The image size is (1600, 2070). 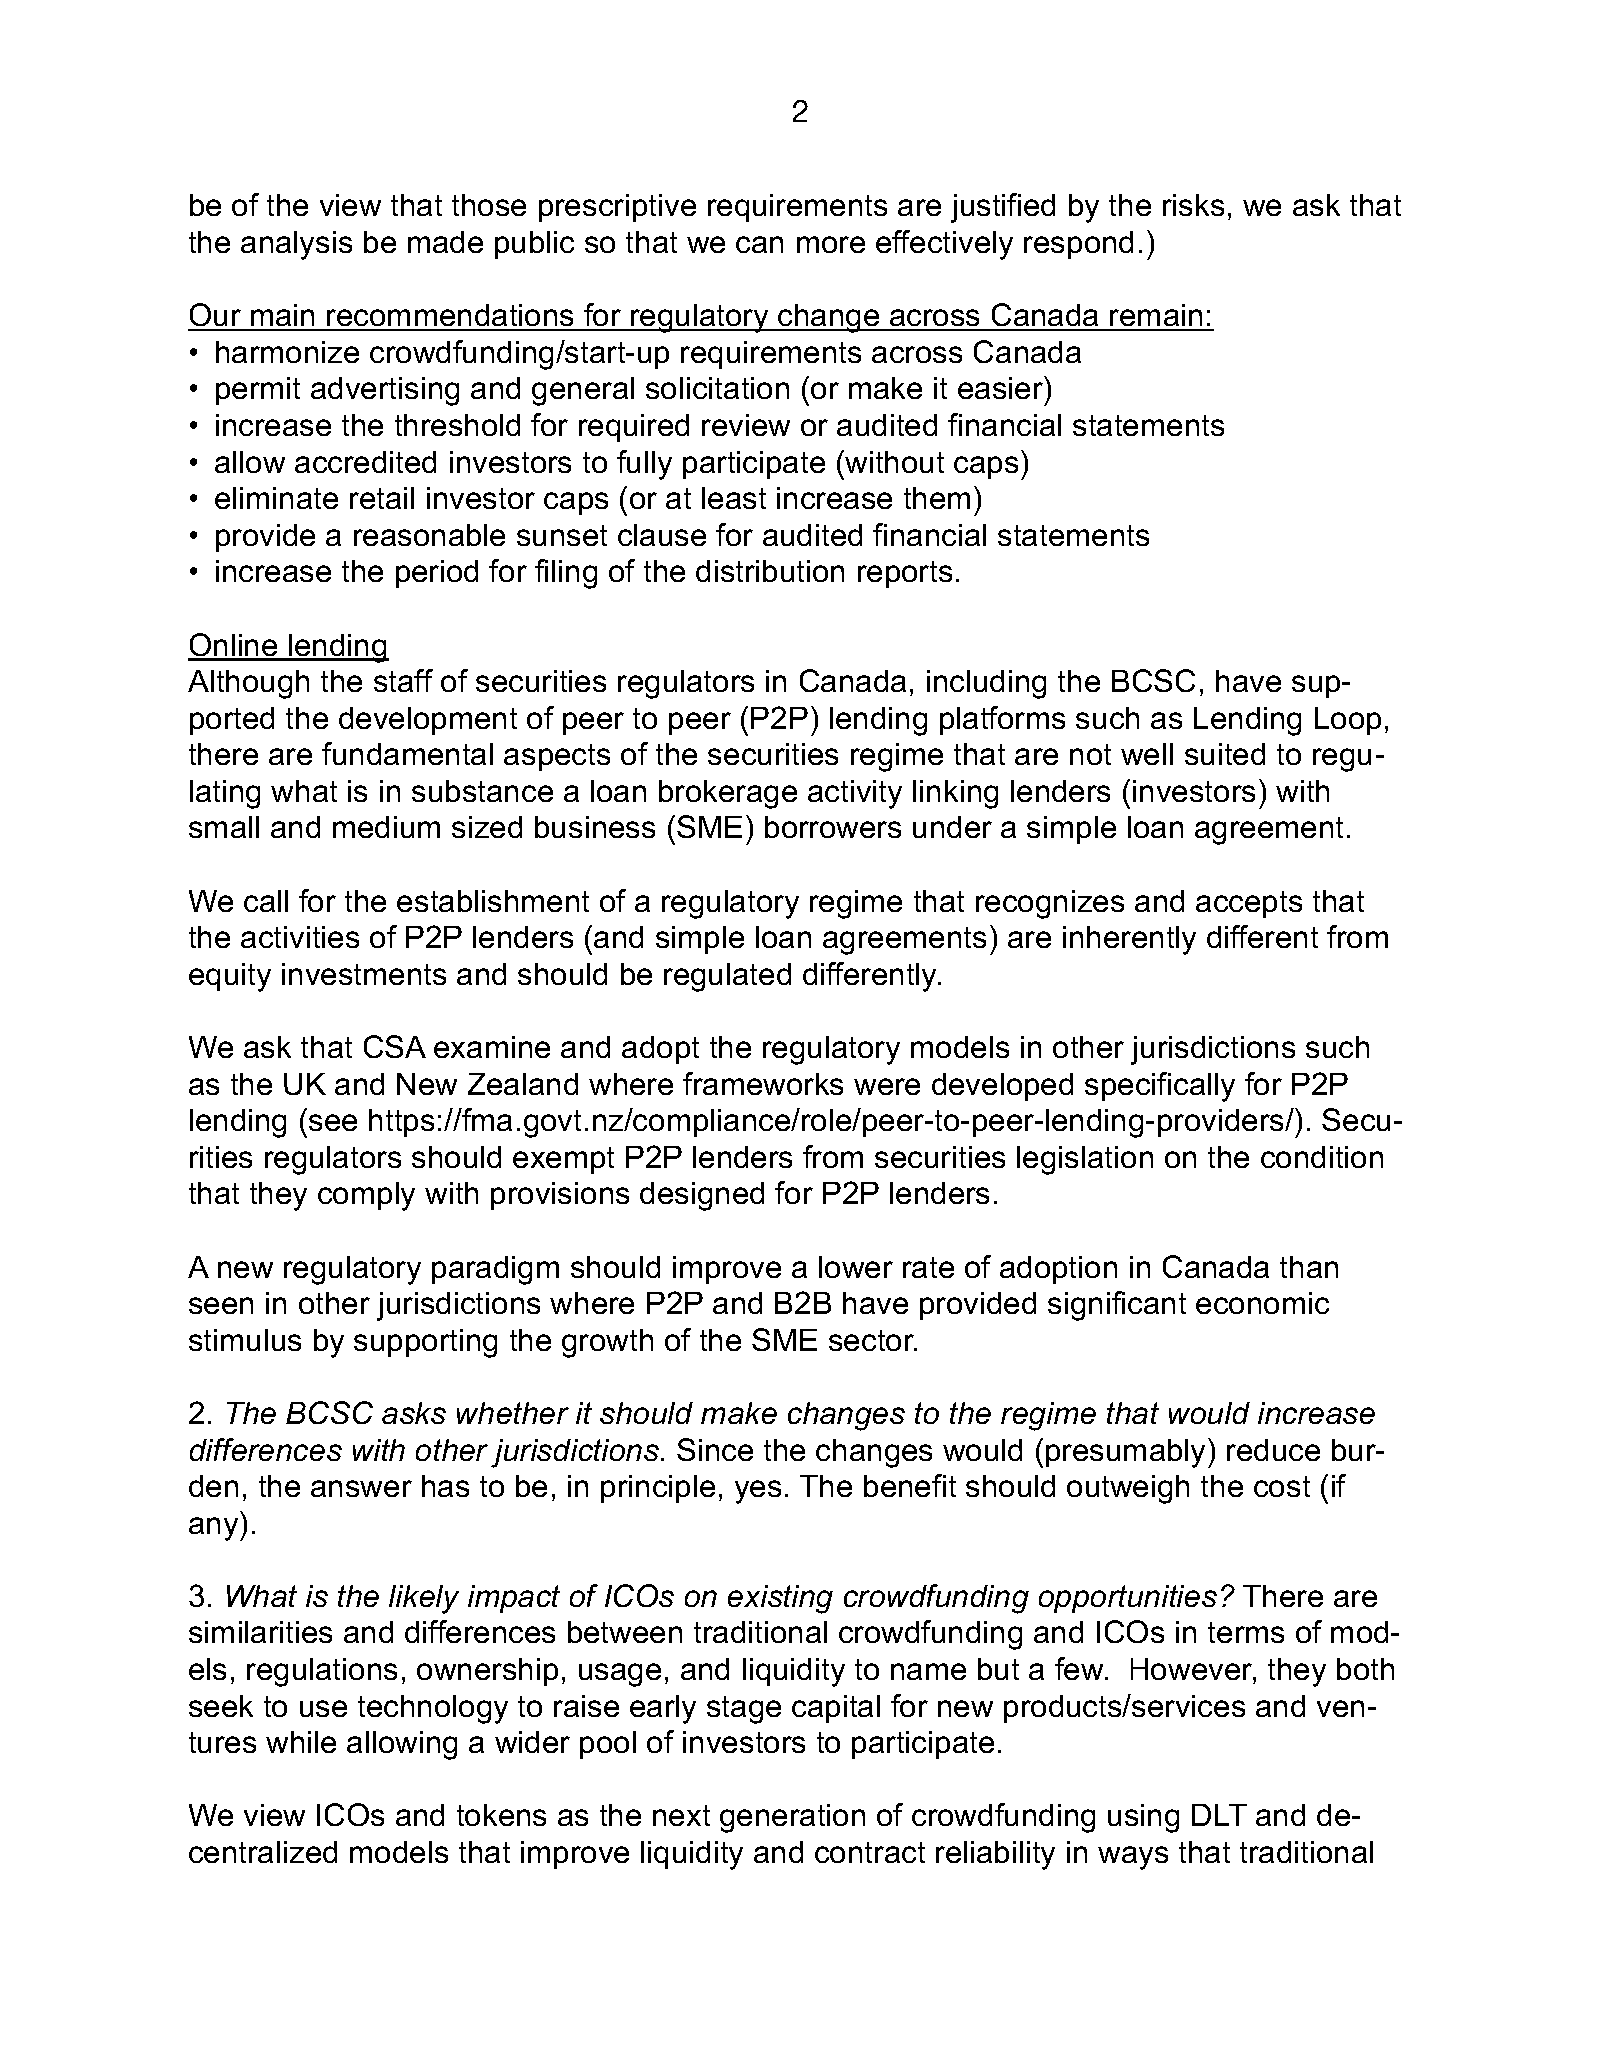 What do you see at coordinates (792, 1818) in the screenshot?
I see `generation` at bounding box center [792, 1818].
